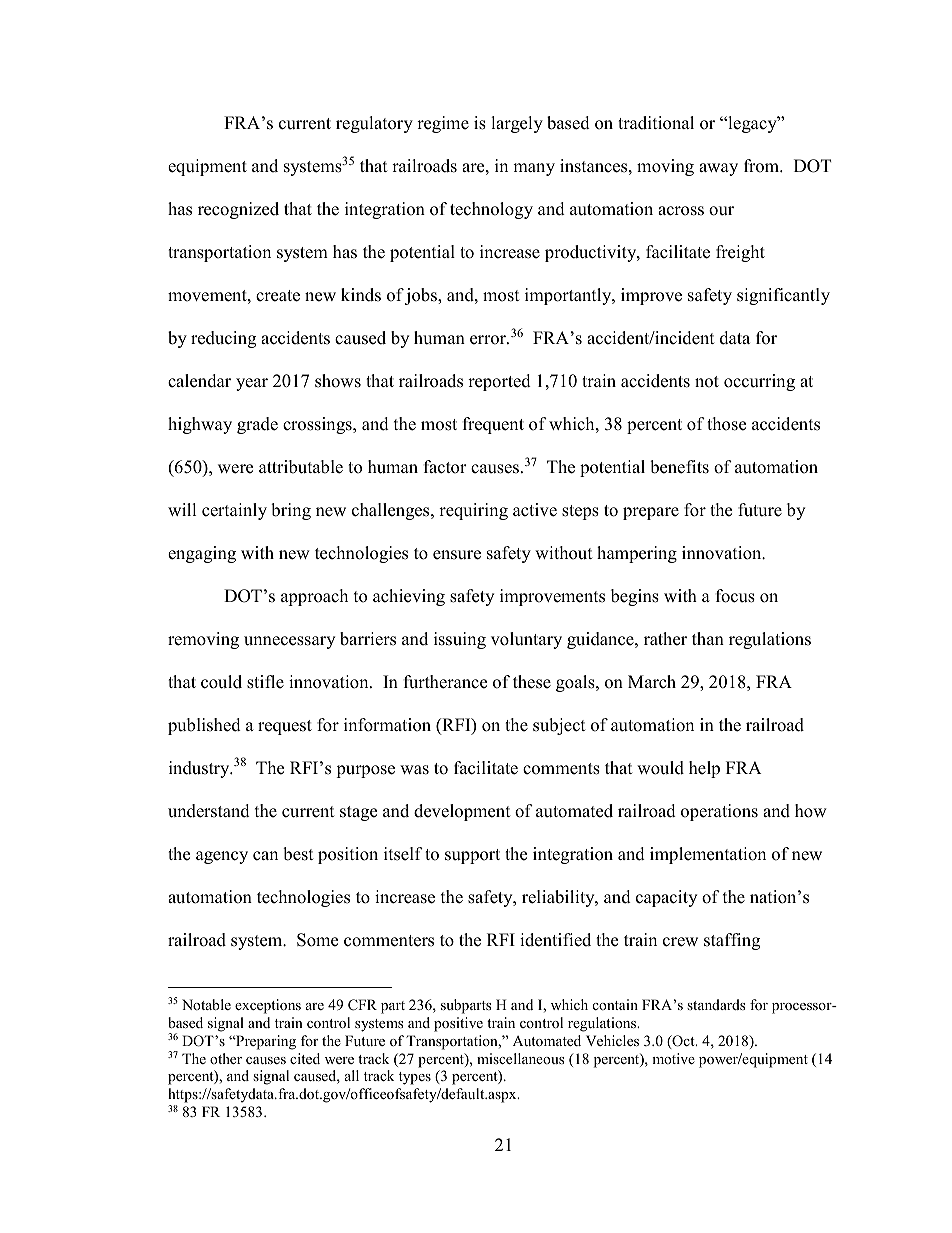 The width and height of the document is (952, 1233). I want to click on occurring, so click(759, 382).
